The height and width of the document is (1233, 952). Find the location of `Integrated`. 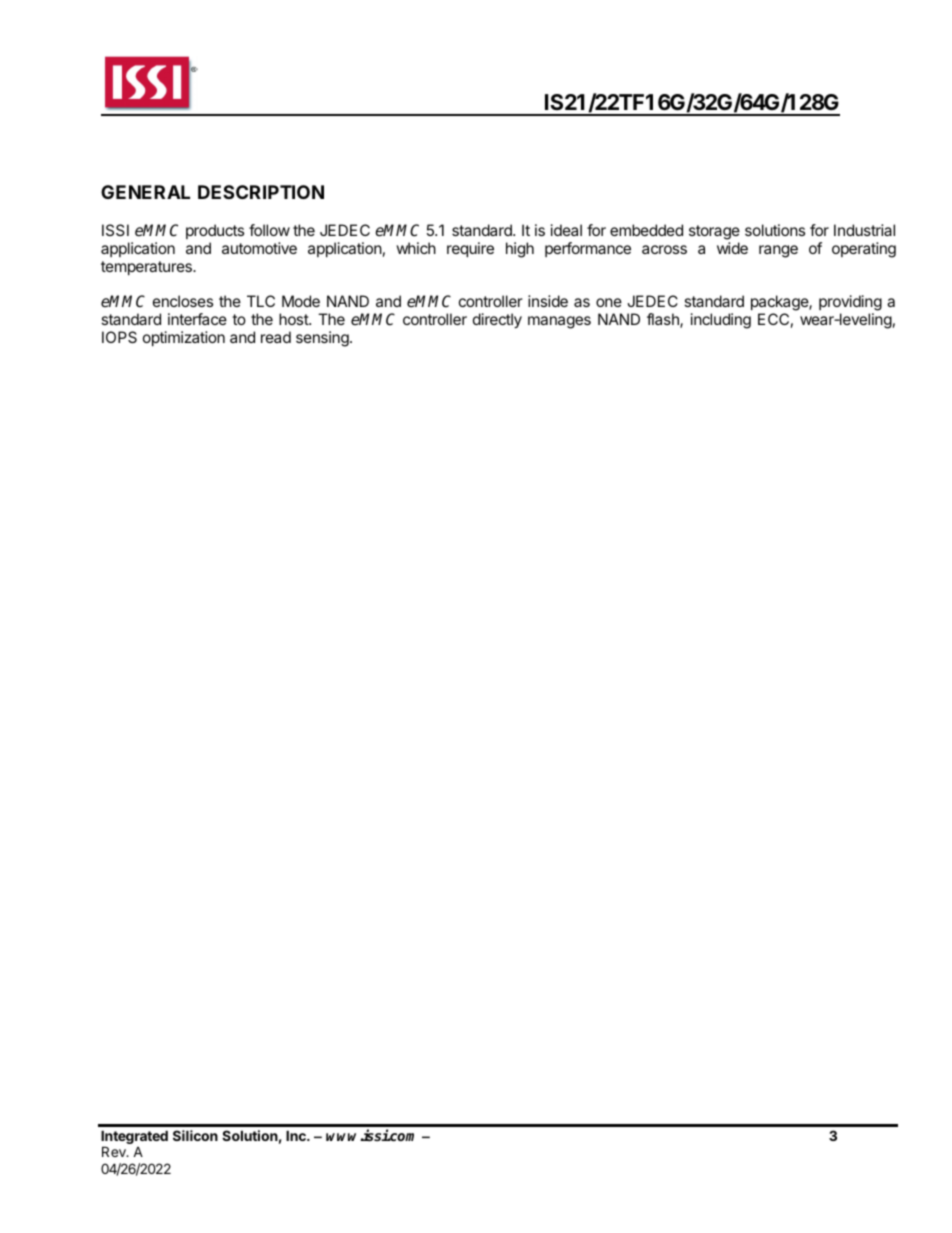

Integrated is located at coordinates (134, 1138).
